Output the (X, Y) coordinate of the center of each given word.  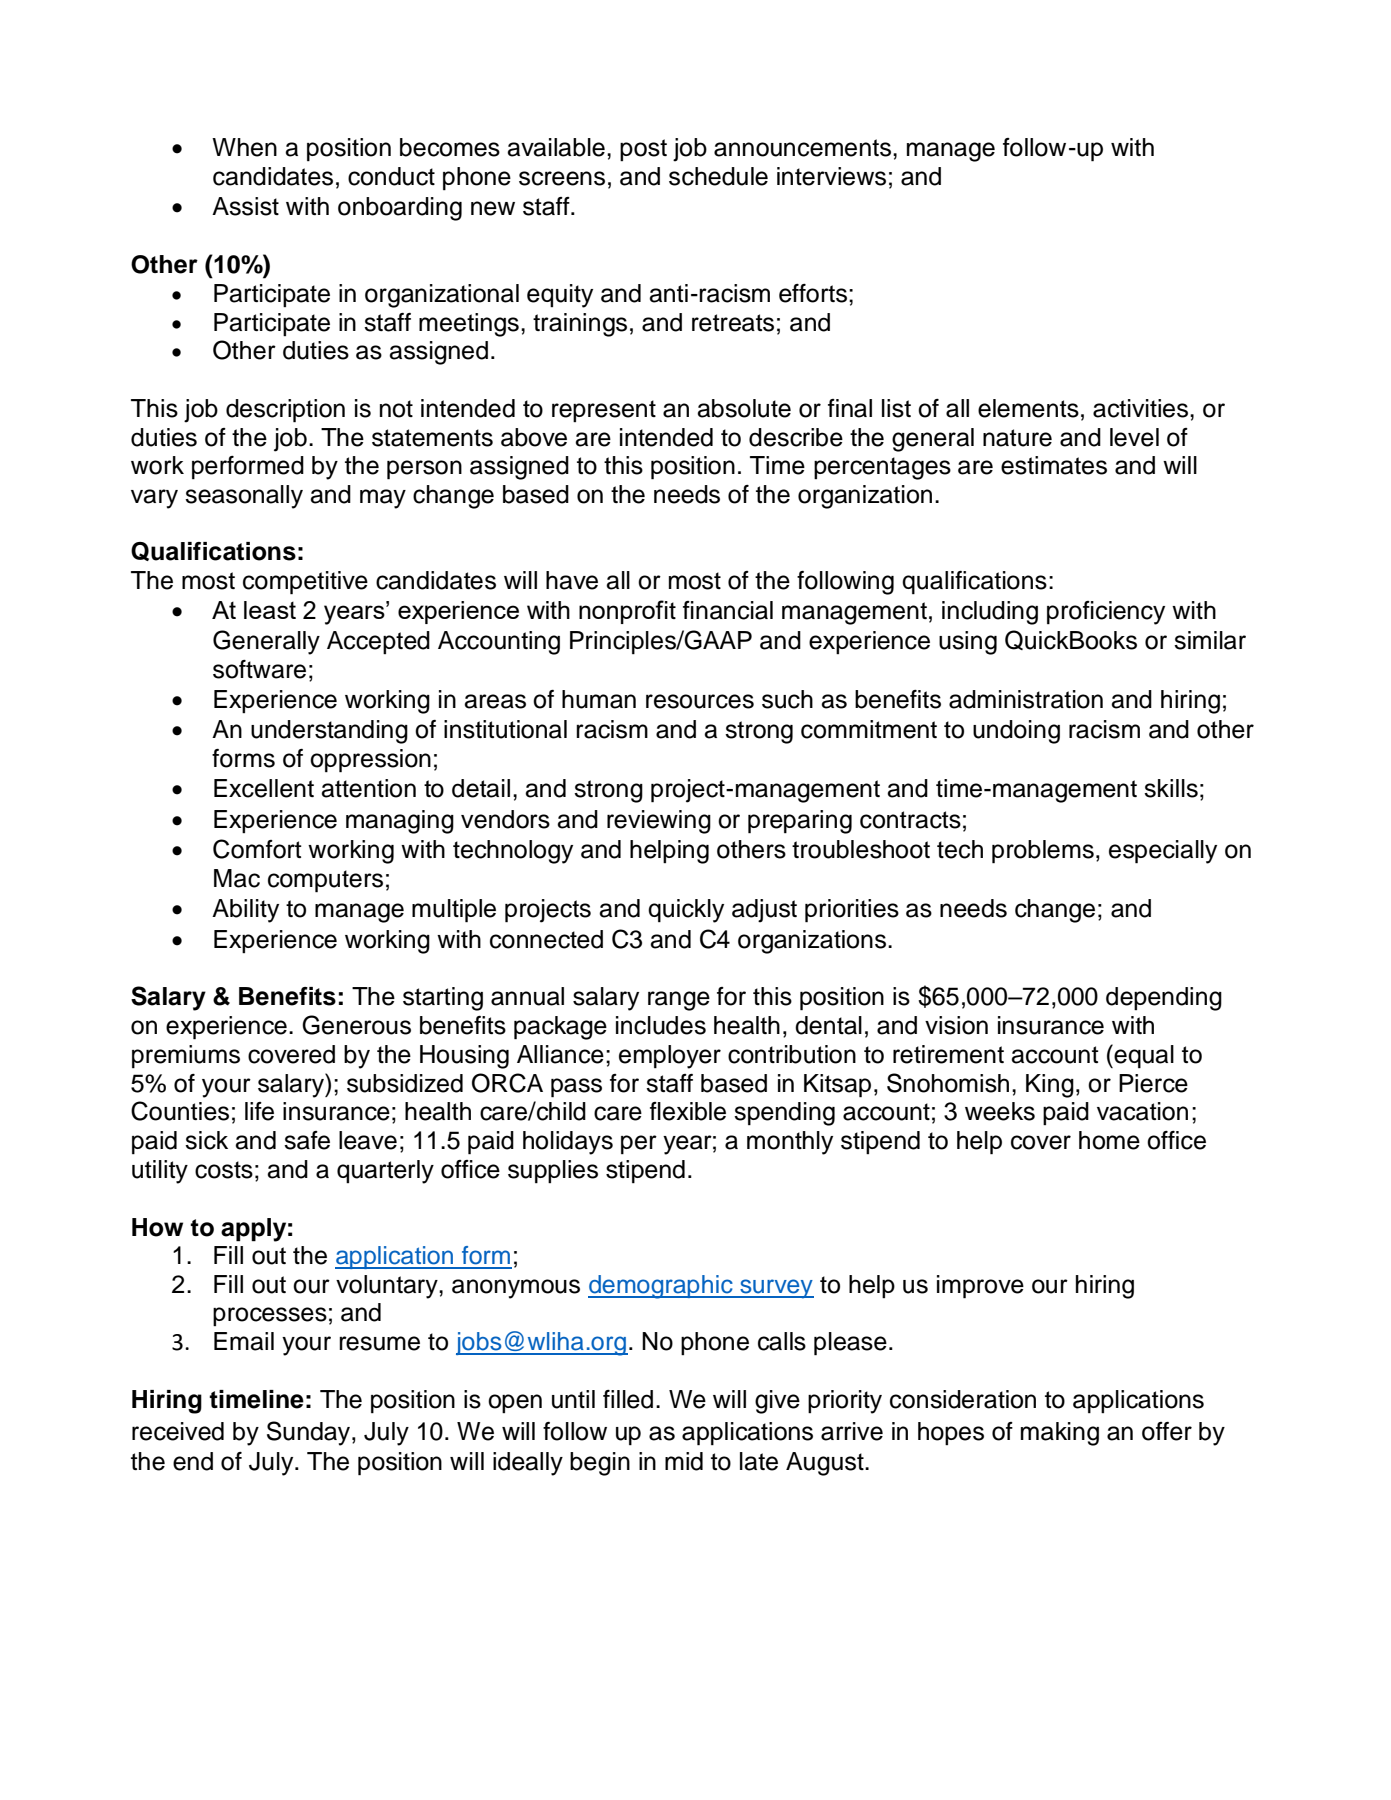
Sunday (310, 1433)
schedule (718, 176)
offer (1167, 1431)
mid (684, 1461)
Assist (245, 206)
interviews (831, 176)
